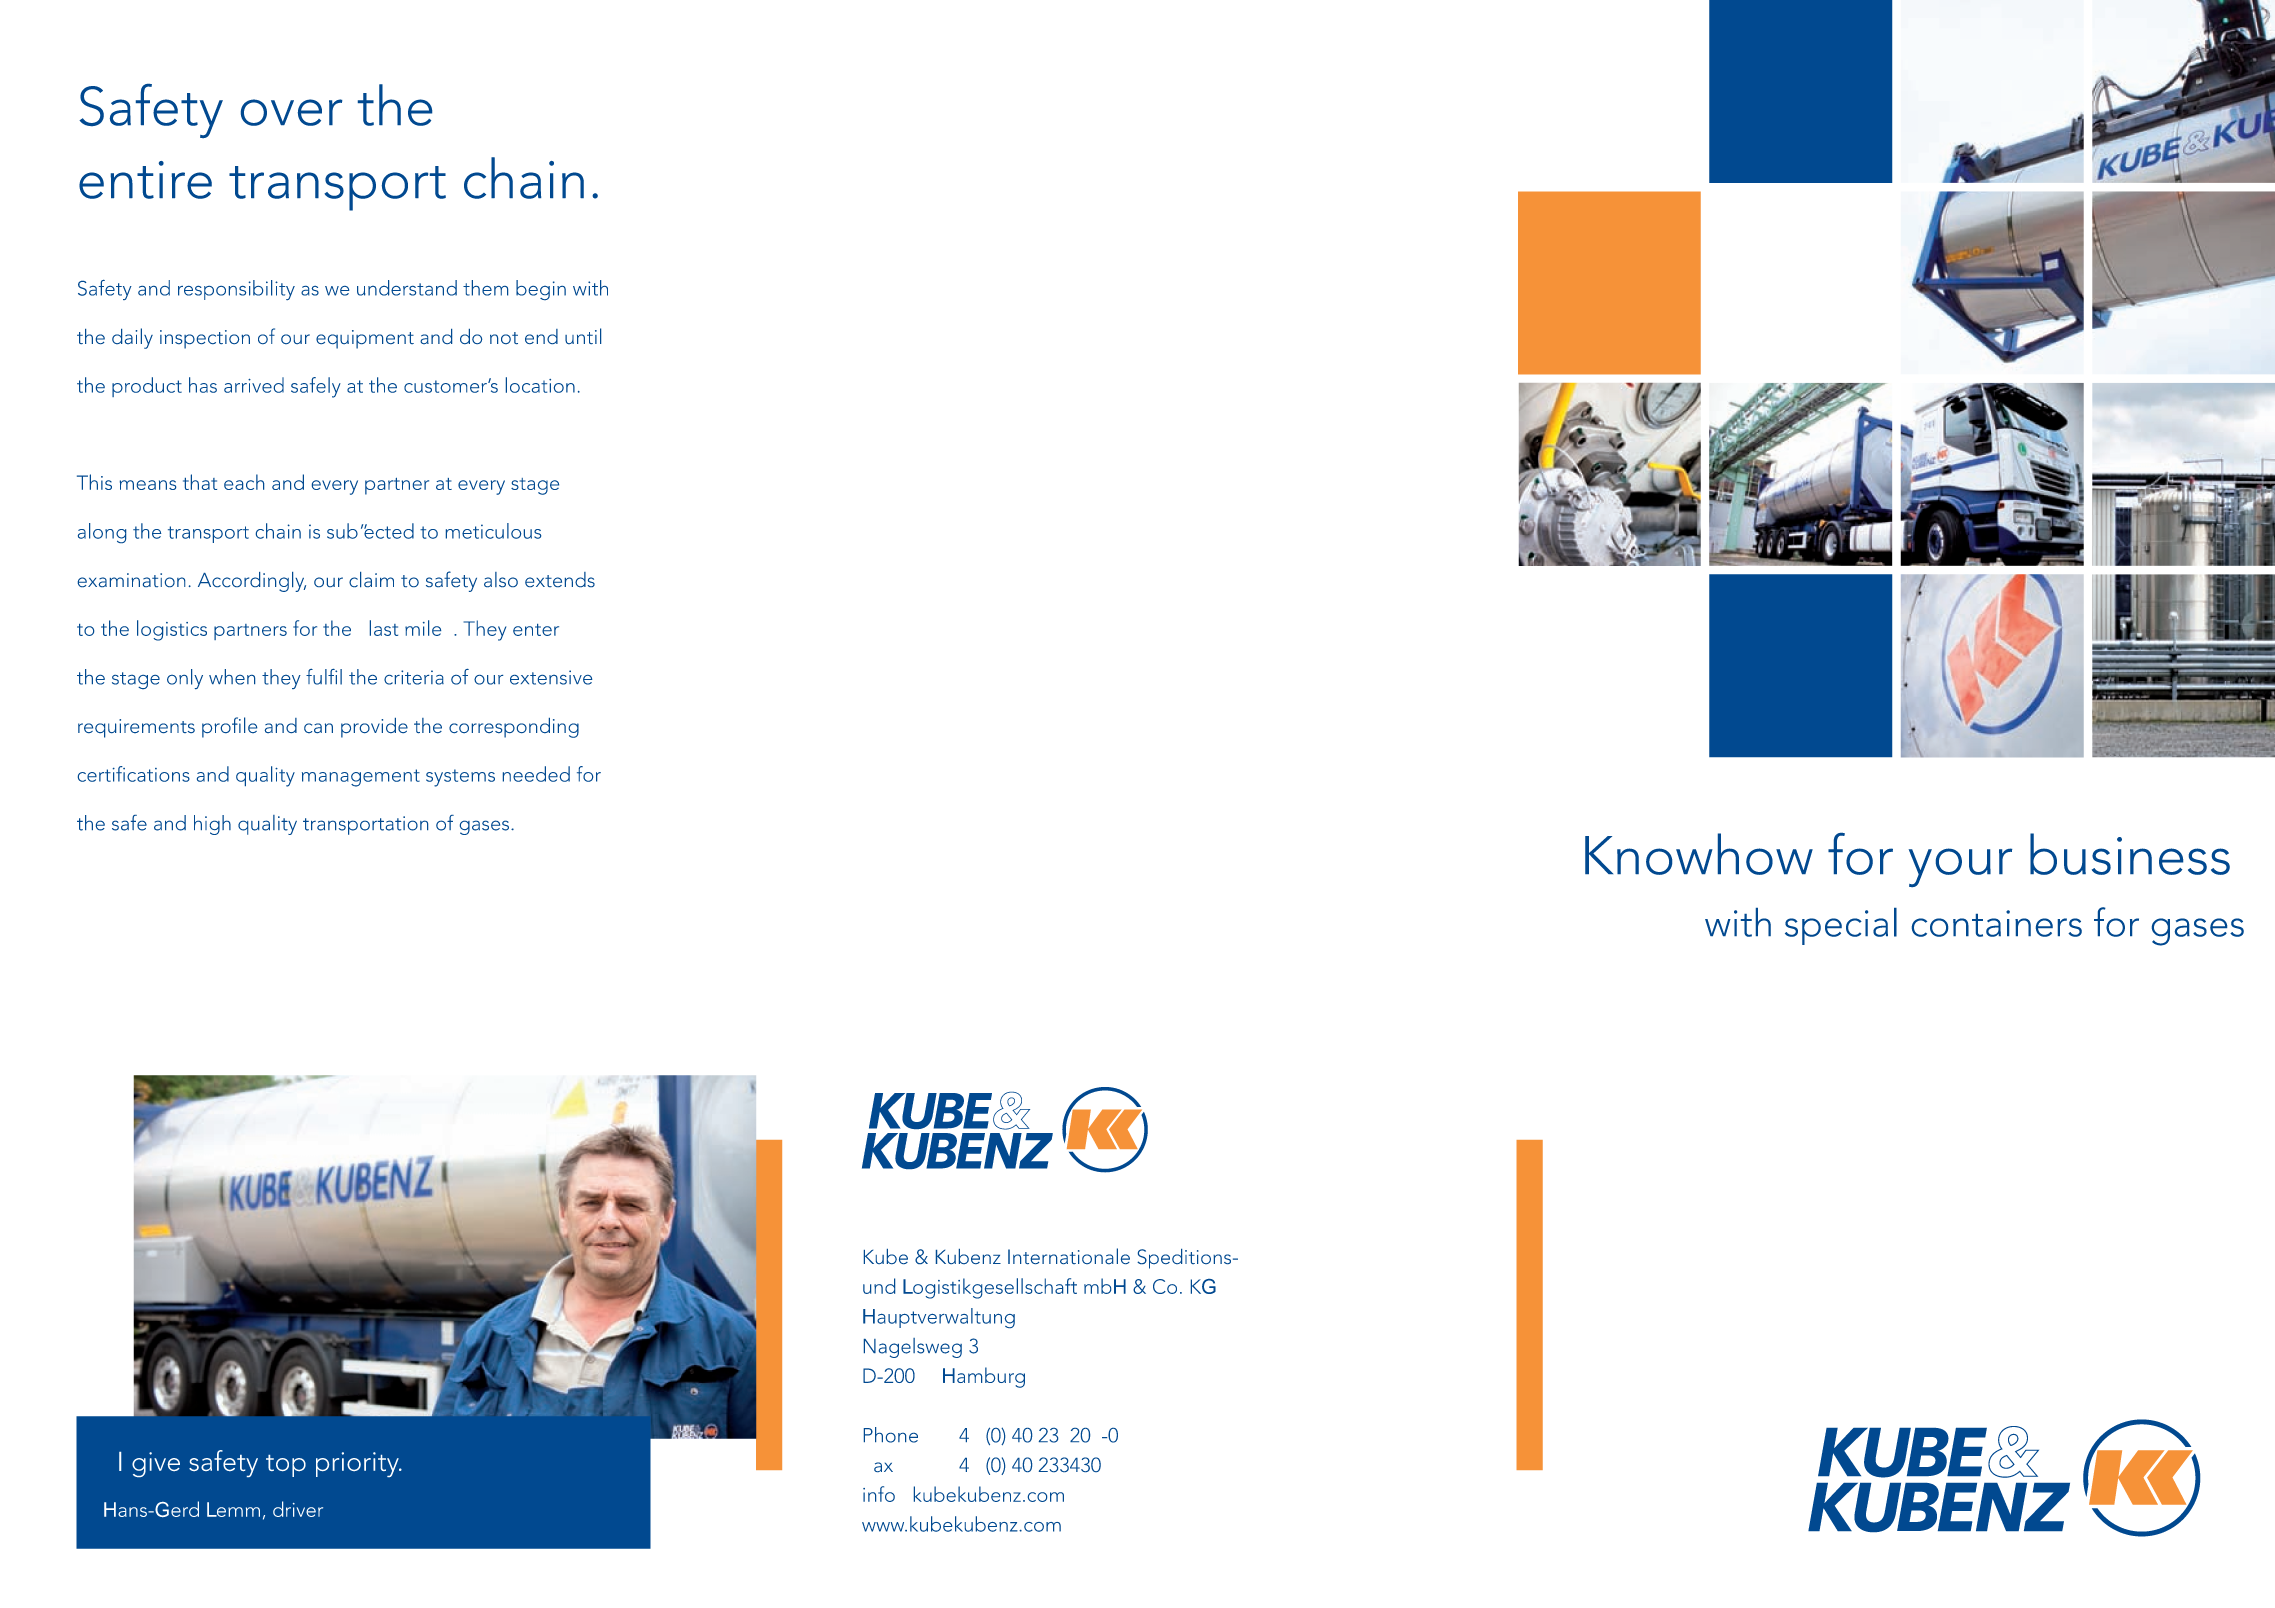 The width and height of the screenshot is (2275, 1608). What do you see at coordinates (291, 112) in the screenshot?
I see `over` at bounding box center [291, 112].
